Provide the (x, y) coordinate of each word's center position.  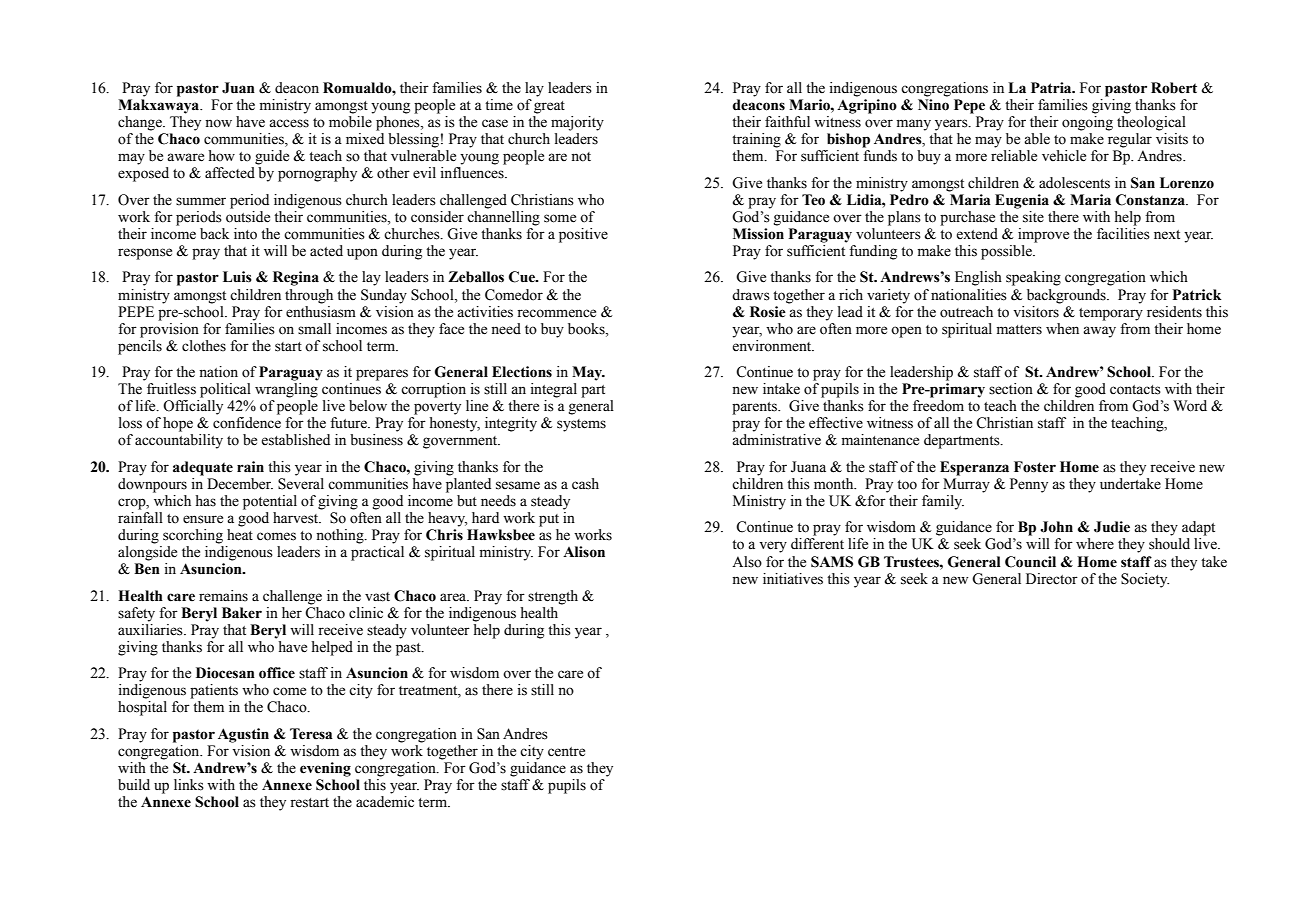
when (1062, 329)
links (189, 785)
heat (240, 535)
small (314, 329)
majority (577, 123)
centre (566, 752)
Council (1030, 562)
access (289, 123)
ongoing (1087, 123)
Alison (584, 552)
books (587, 329)
